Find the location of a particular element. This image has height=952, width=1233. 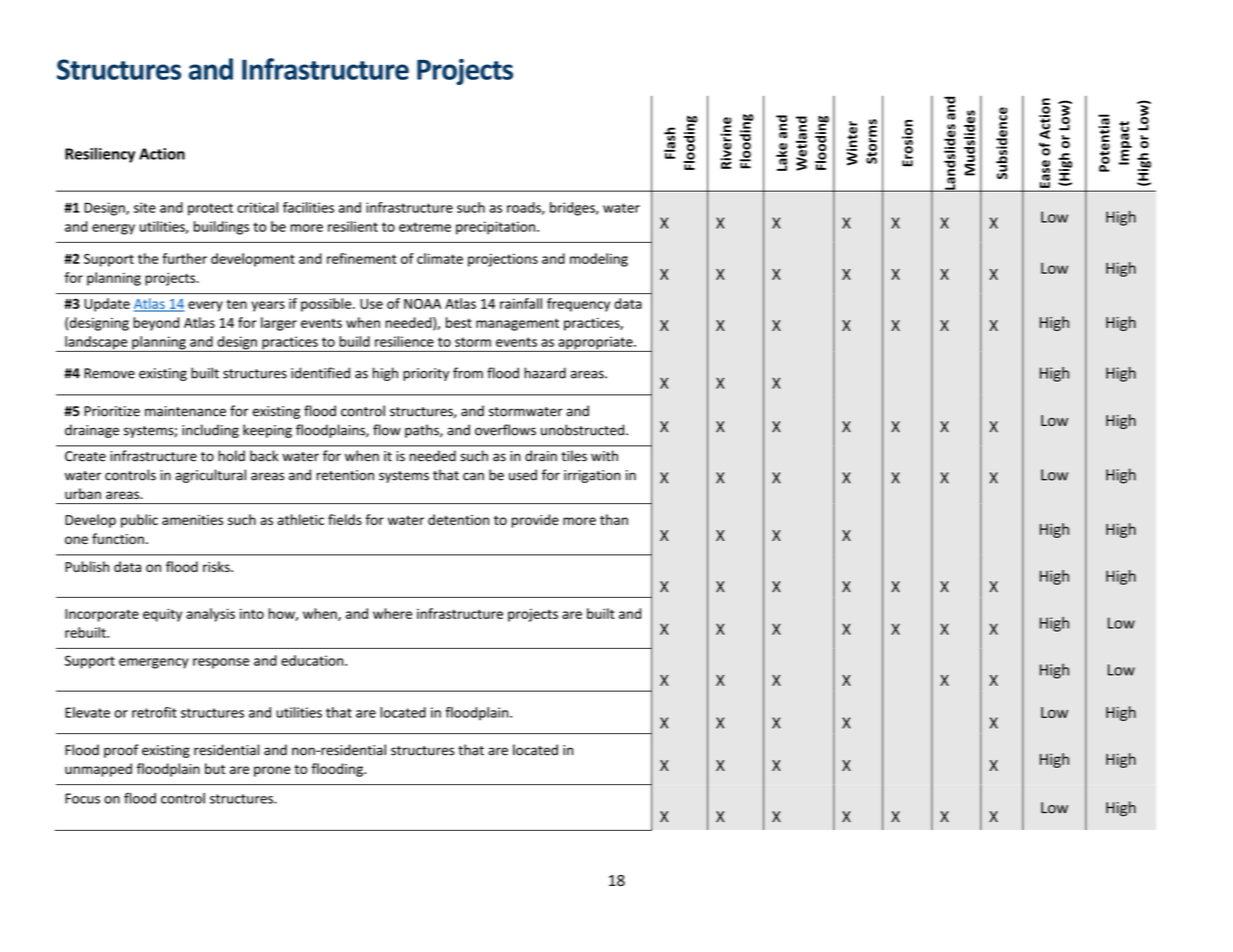

precipitation is located at coordinates (495, 228).
